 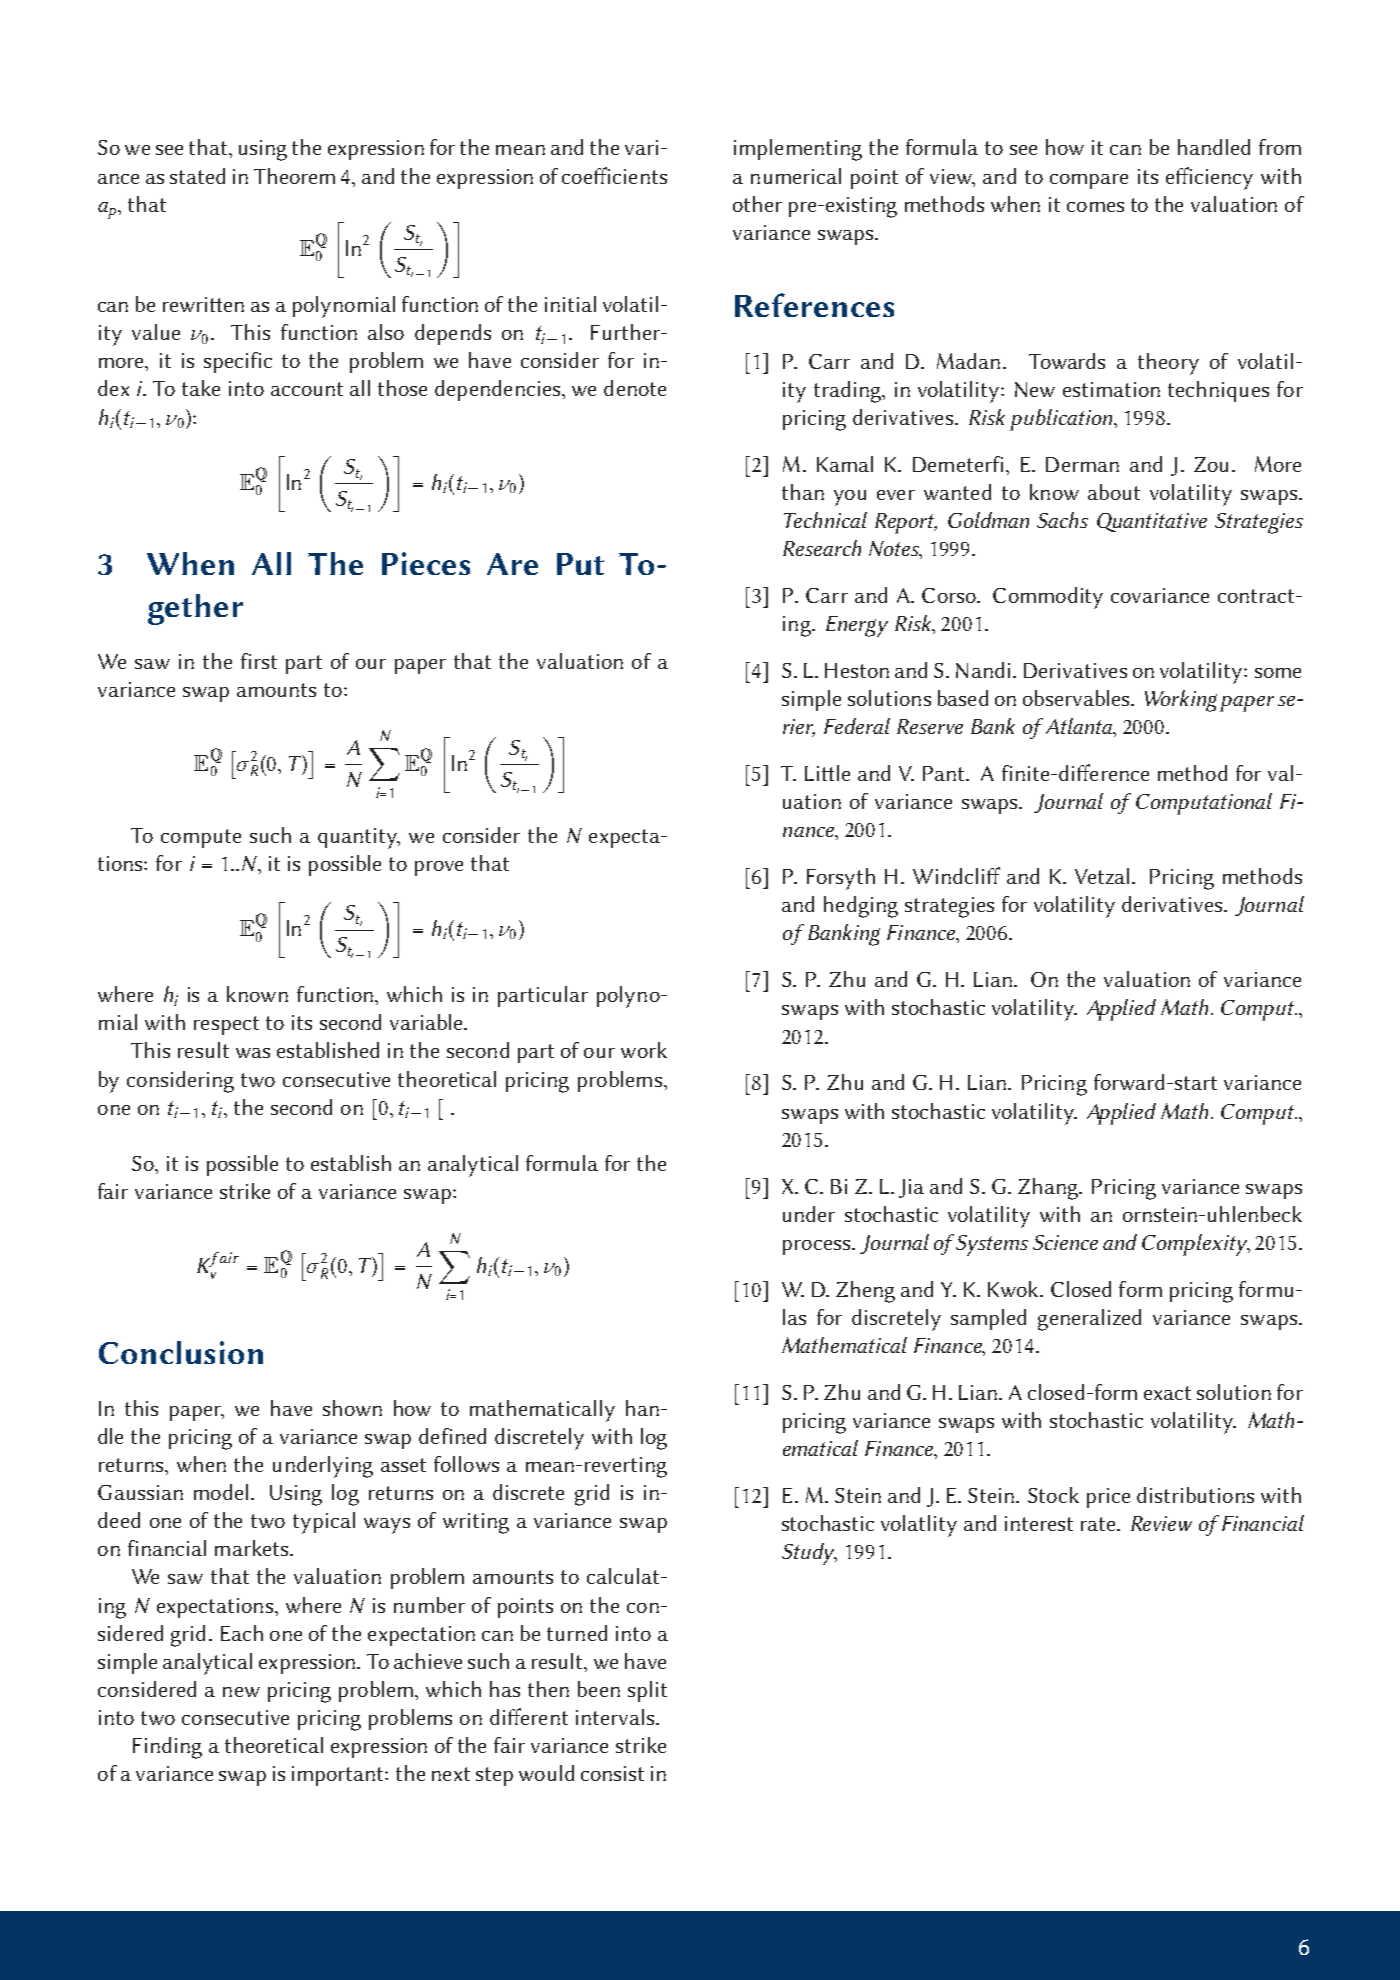 What do you see at coordinates (294, 176) in the document?
I see `Theorem` at bounding box center [294, 176].
